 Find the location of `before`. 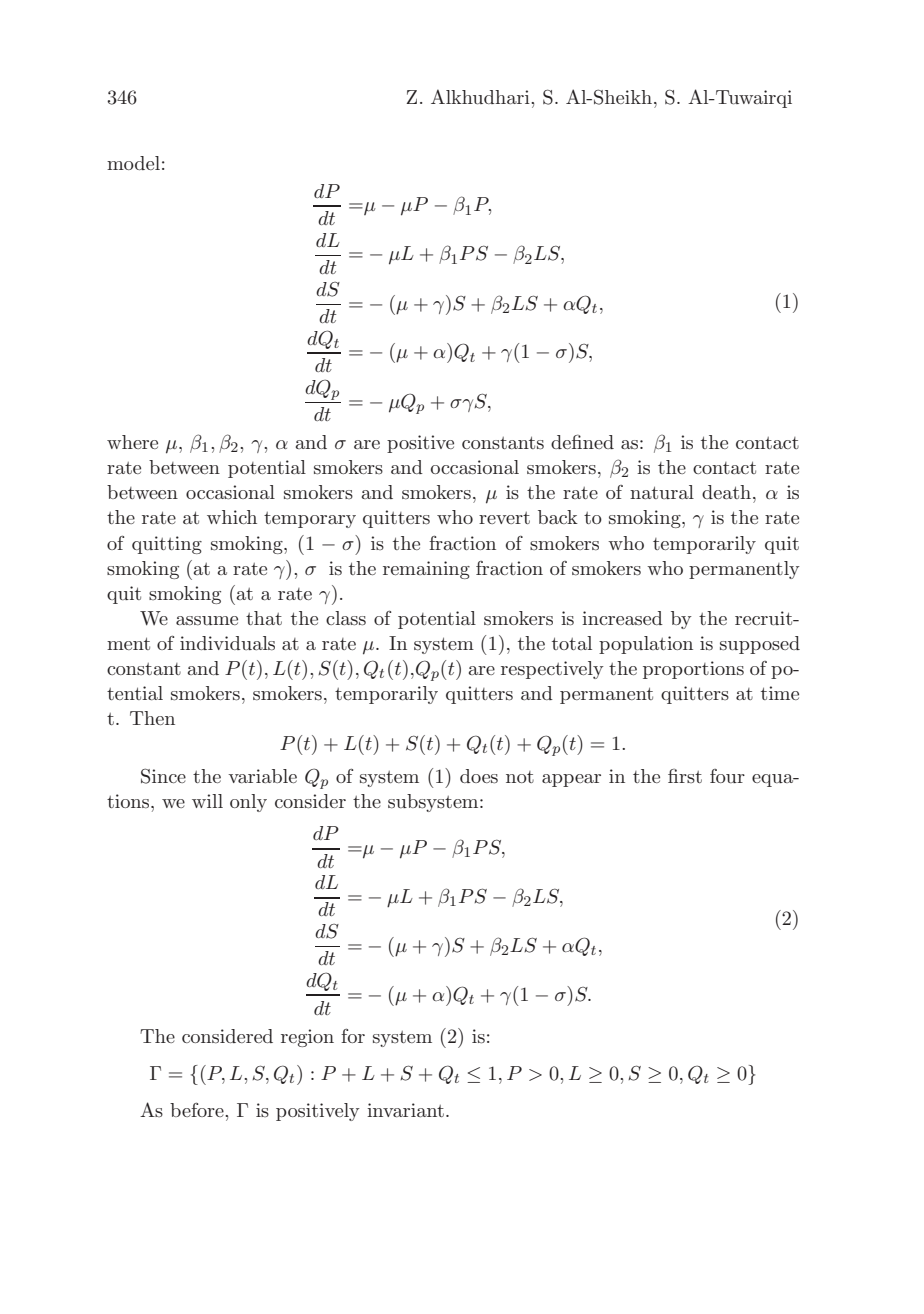

before is located at coordinates (198, 1110).
